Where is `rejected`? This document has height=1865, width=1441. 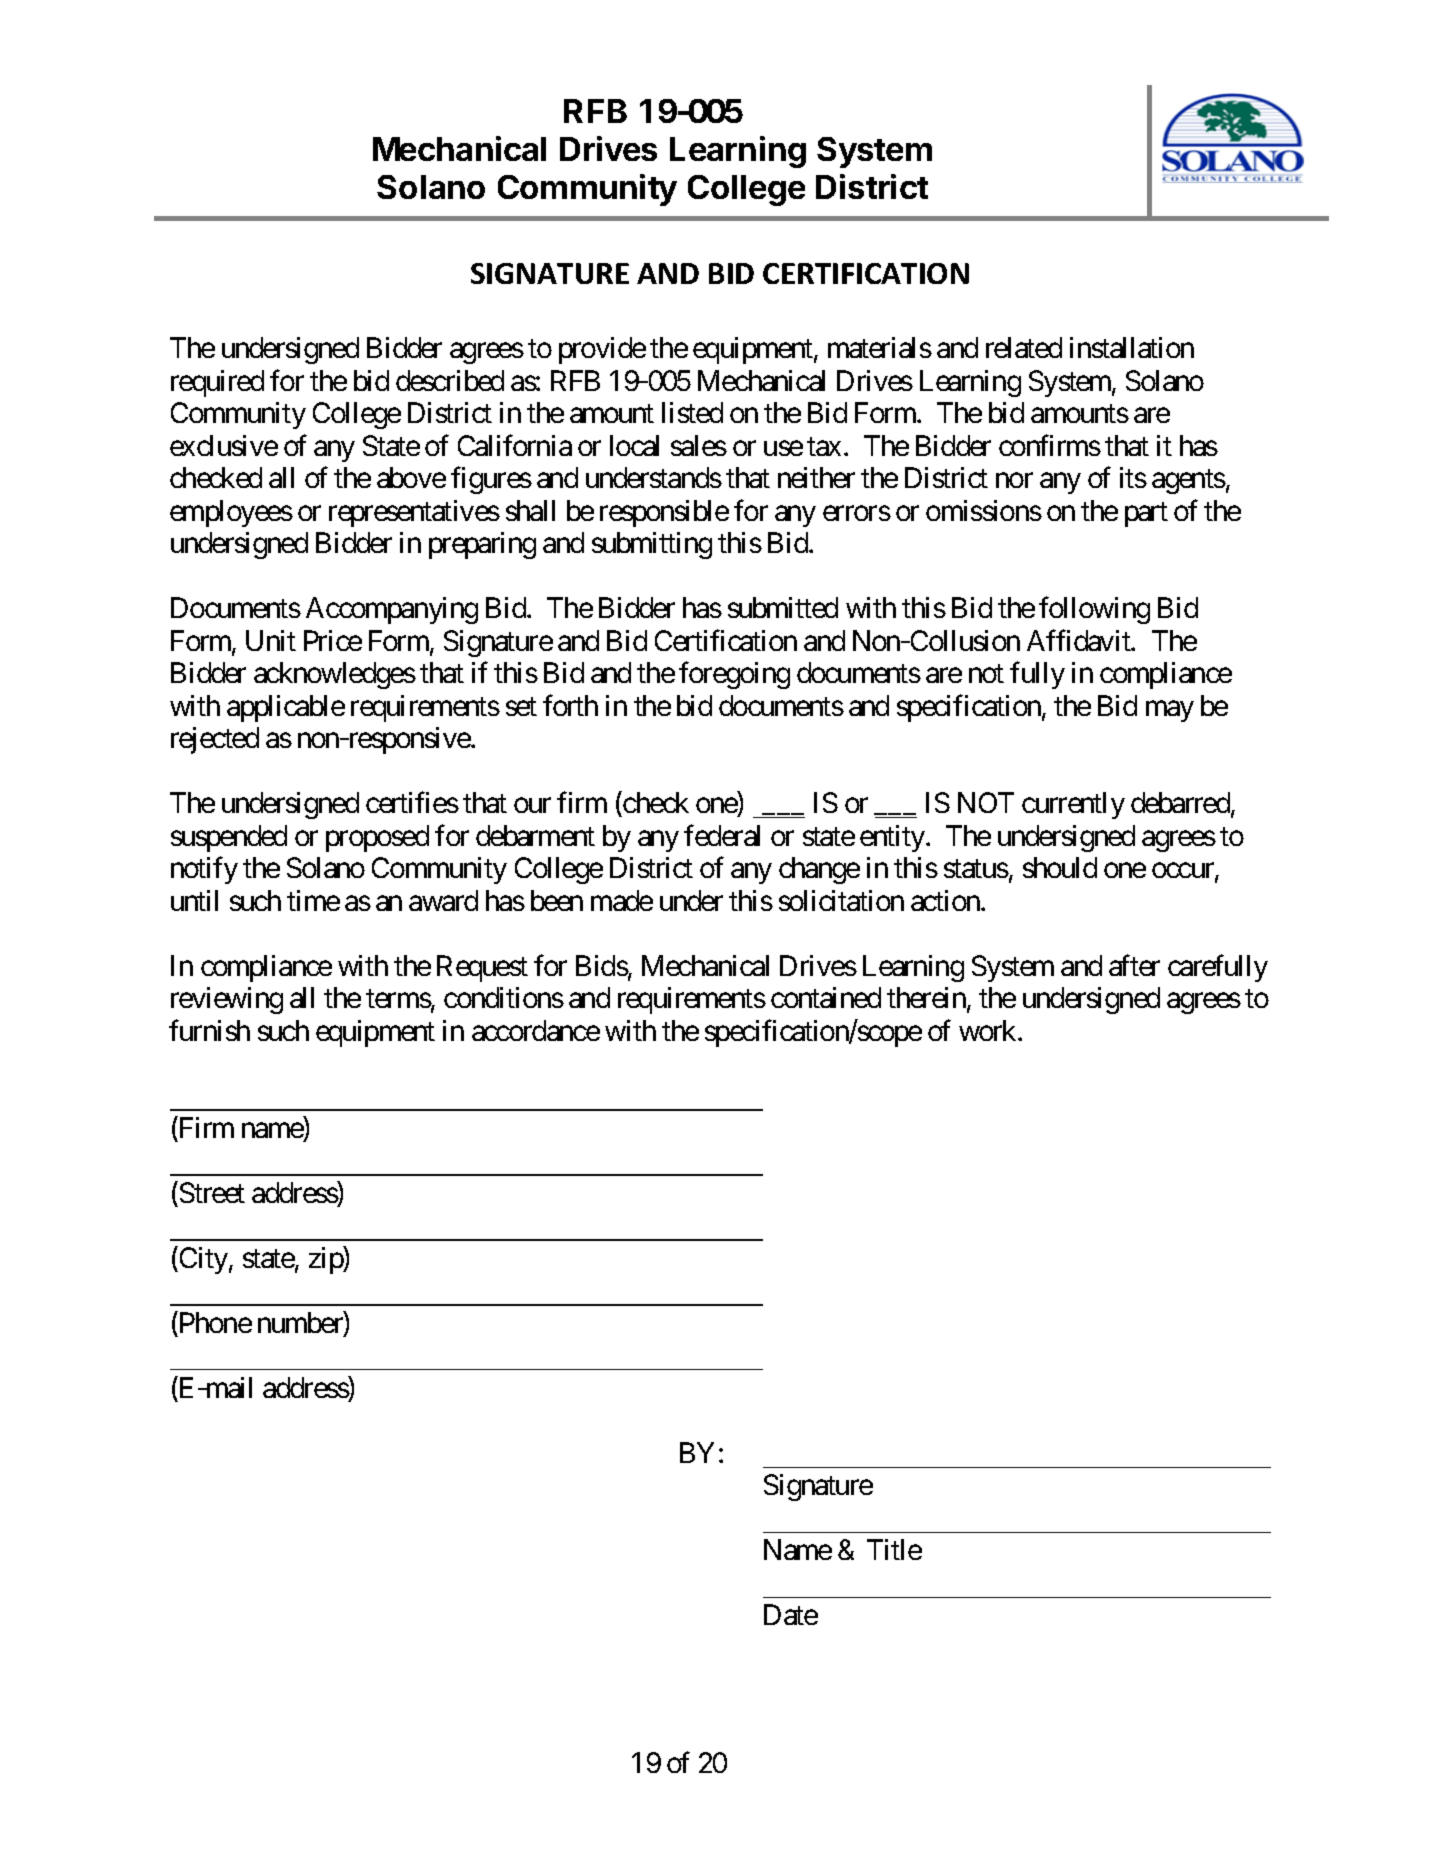 rejected is located at coordinates (215, 740).
